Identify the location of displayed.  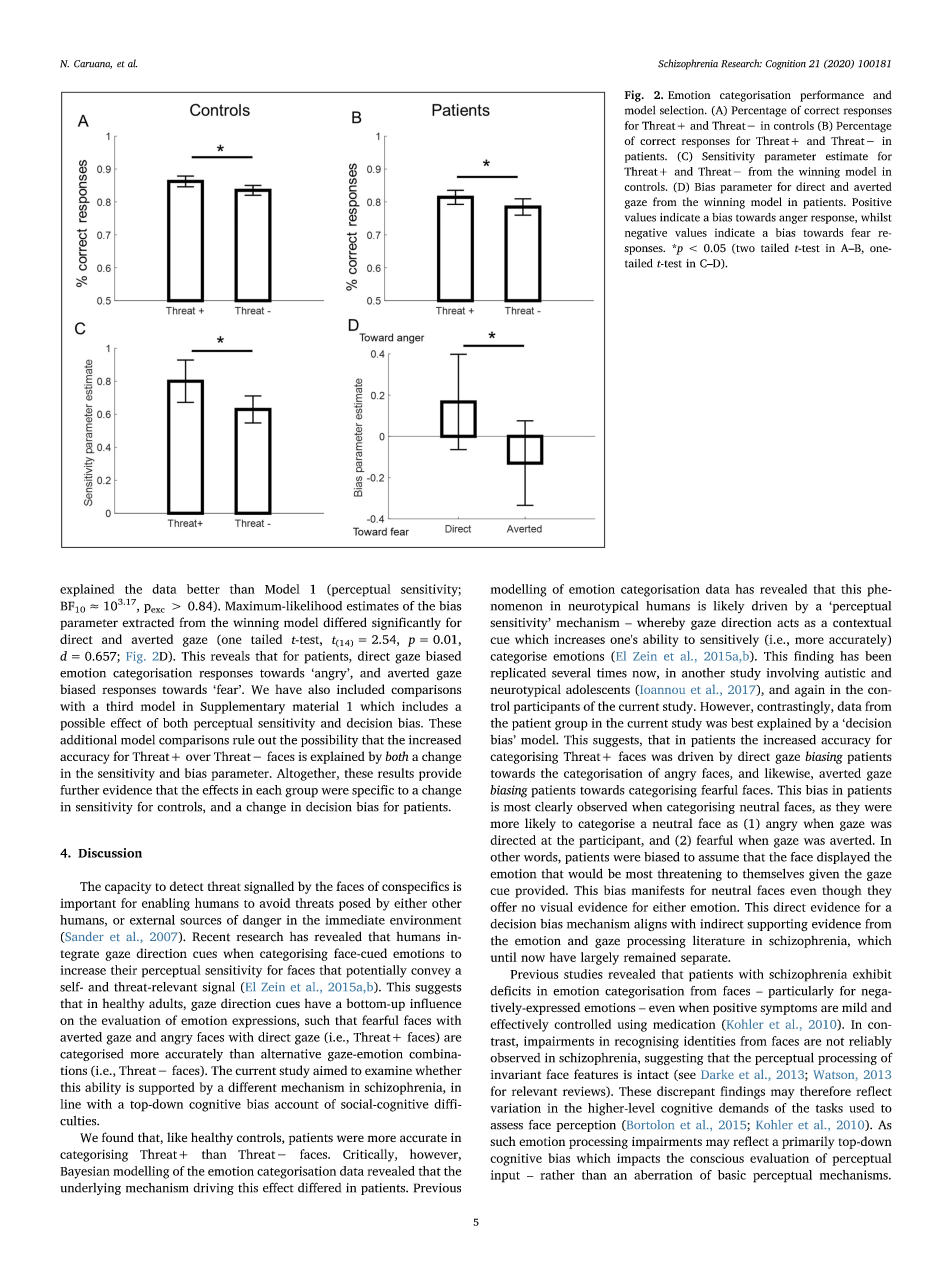
(843, 858).
